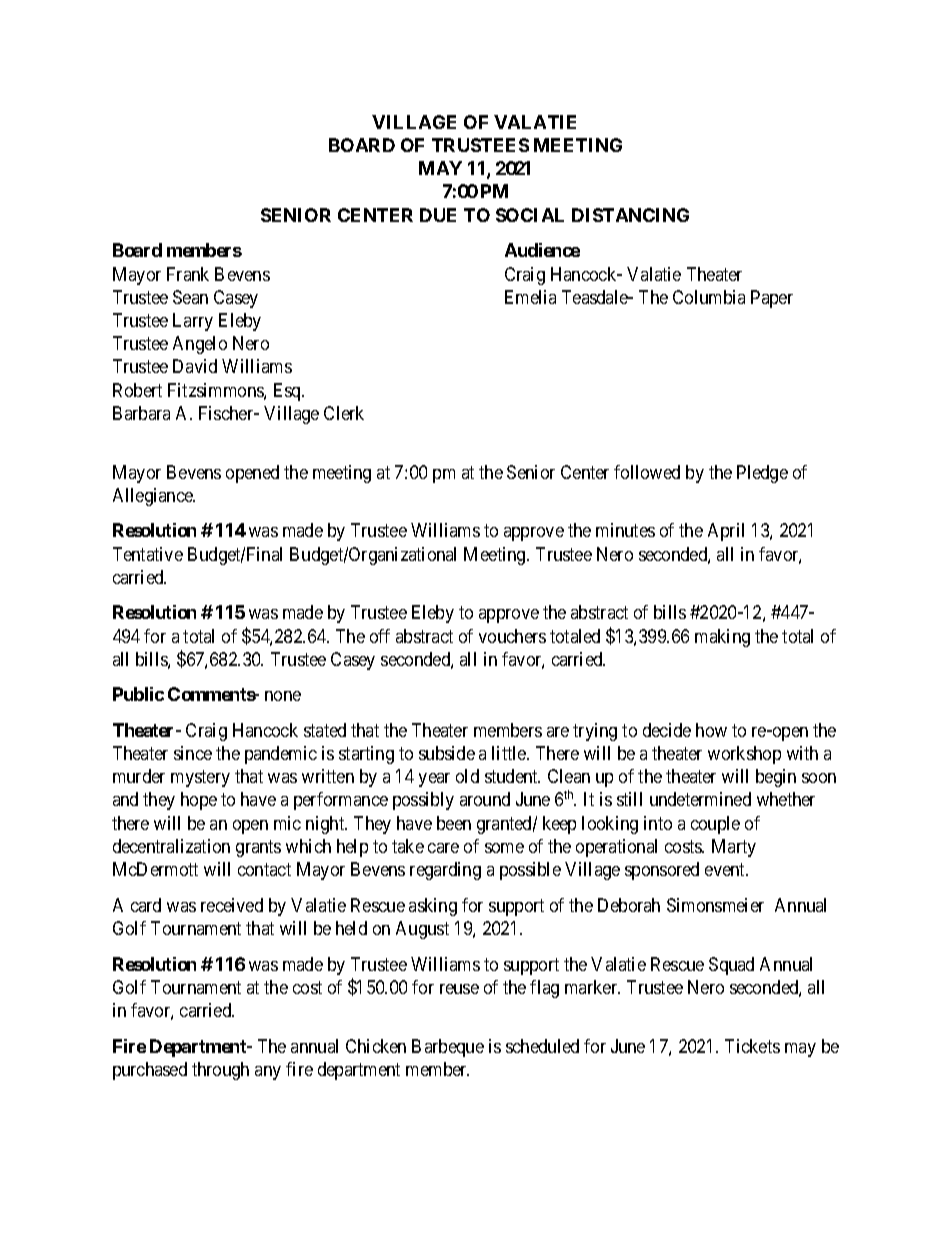  What do you see at coordinates (467, 776) in the screenshot?
I see `old` at bounding box center [467, 776].
